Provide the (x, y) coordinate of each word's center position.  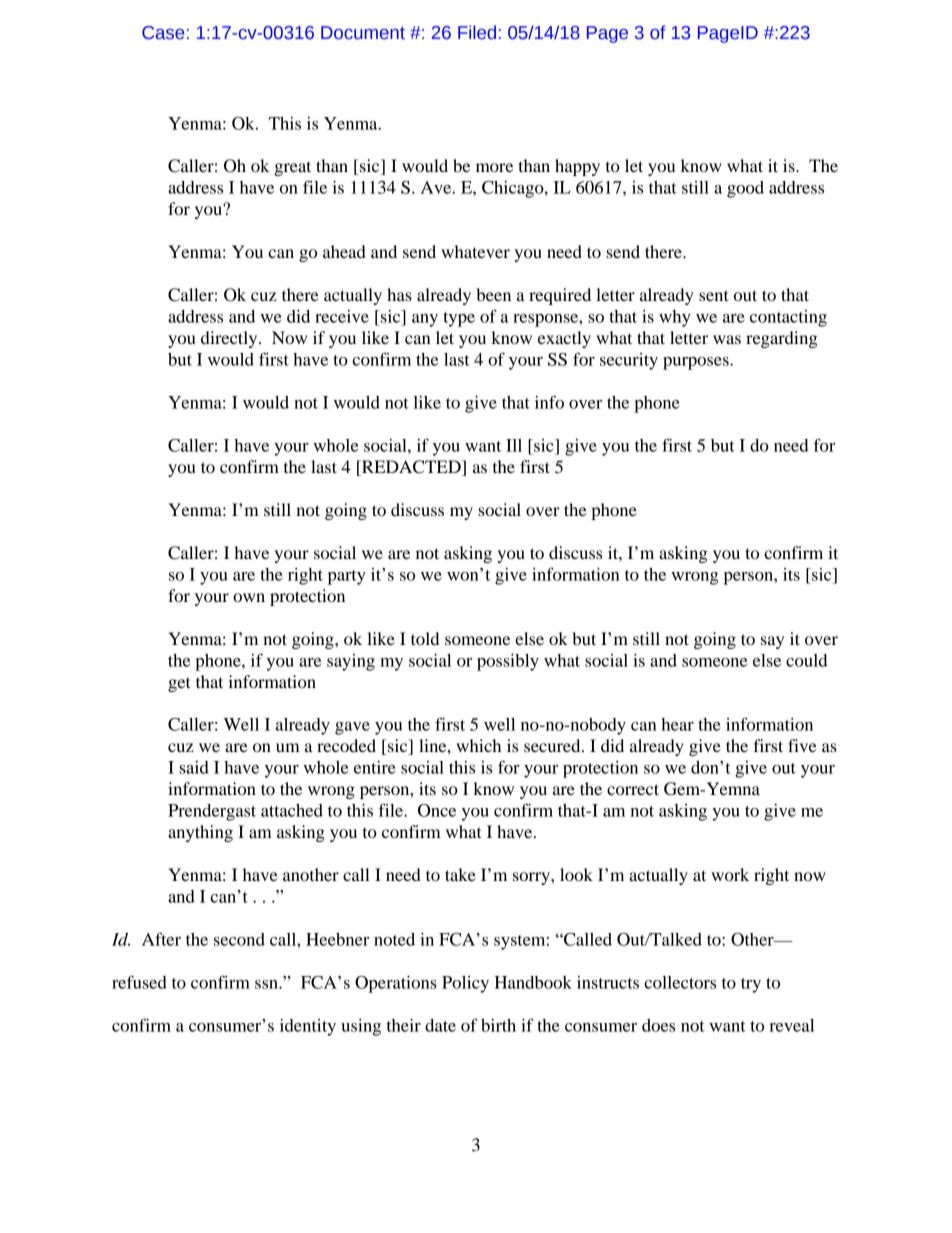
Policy (465, 984)
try (751, 985)
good (745, 189)
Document (363, 33)
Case (163, 33)
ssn (267, 984)
